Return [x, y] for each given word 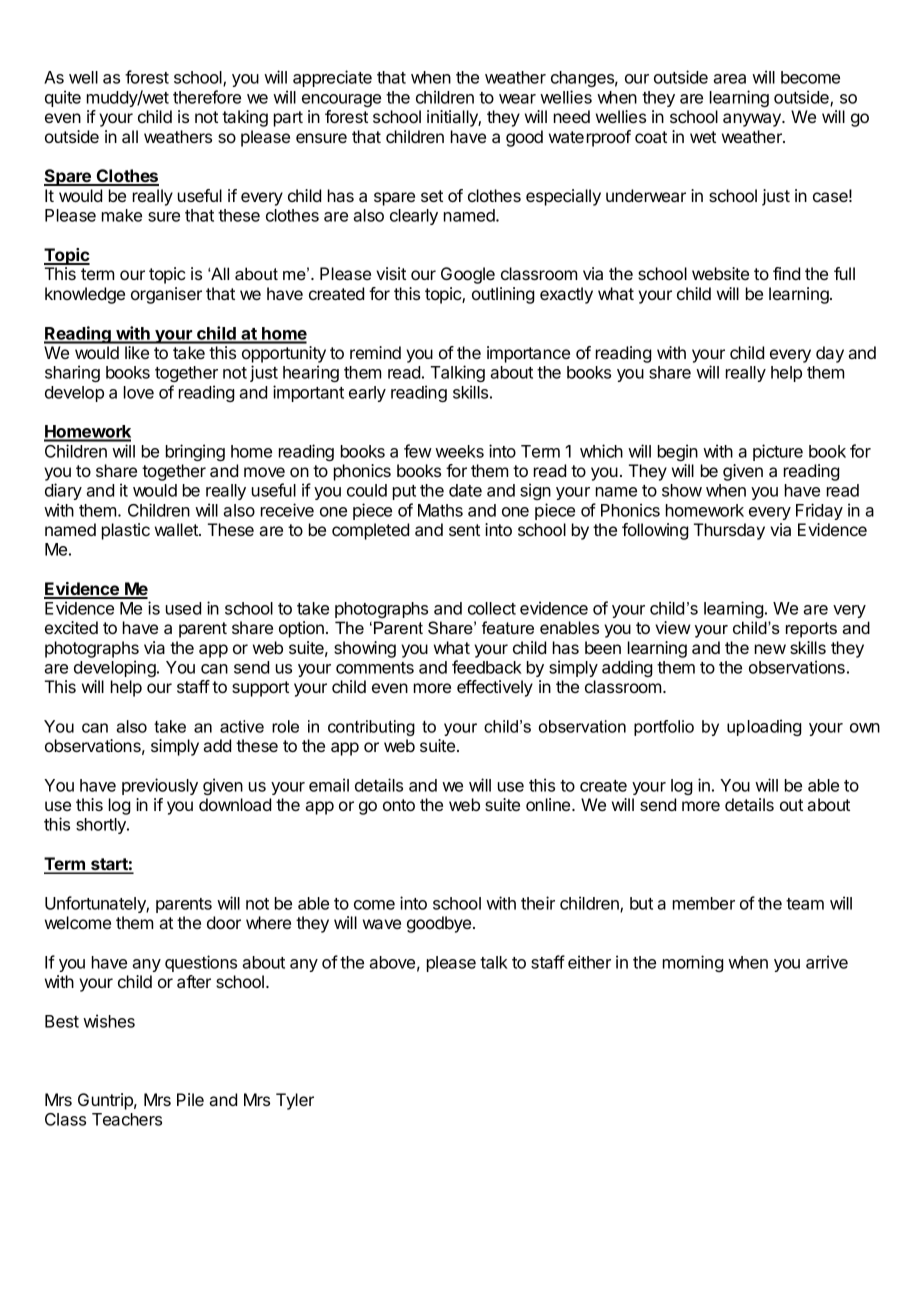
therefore [207, 97]
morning [693, 963]
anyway [753, 120]
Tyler [295, 1101]
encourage [341, 100]
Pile [190, 1099]
